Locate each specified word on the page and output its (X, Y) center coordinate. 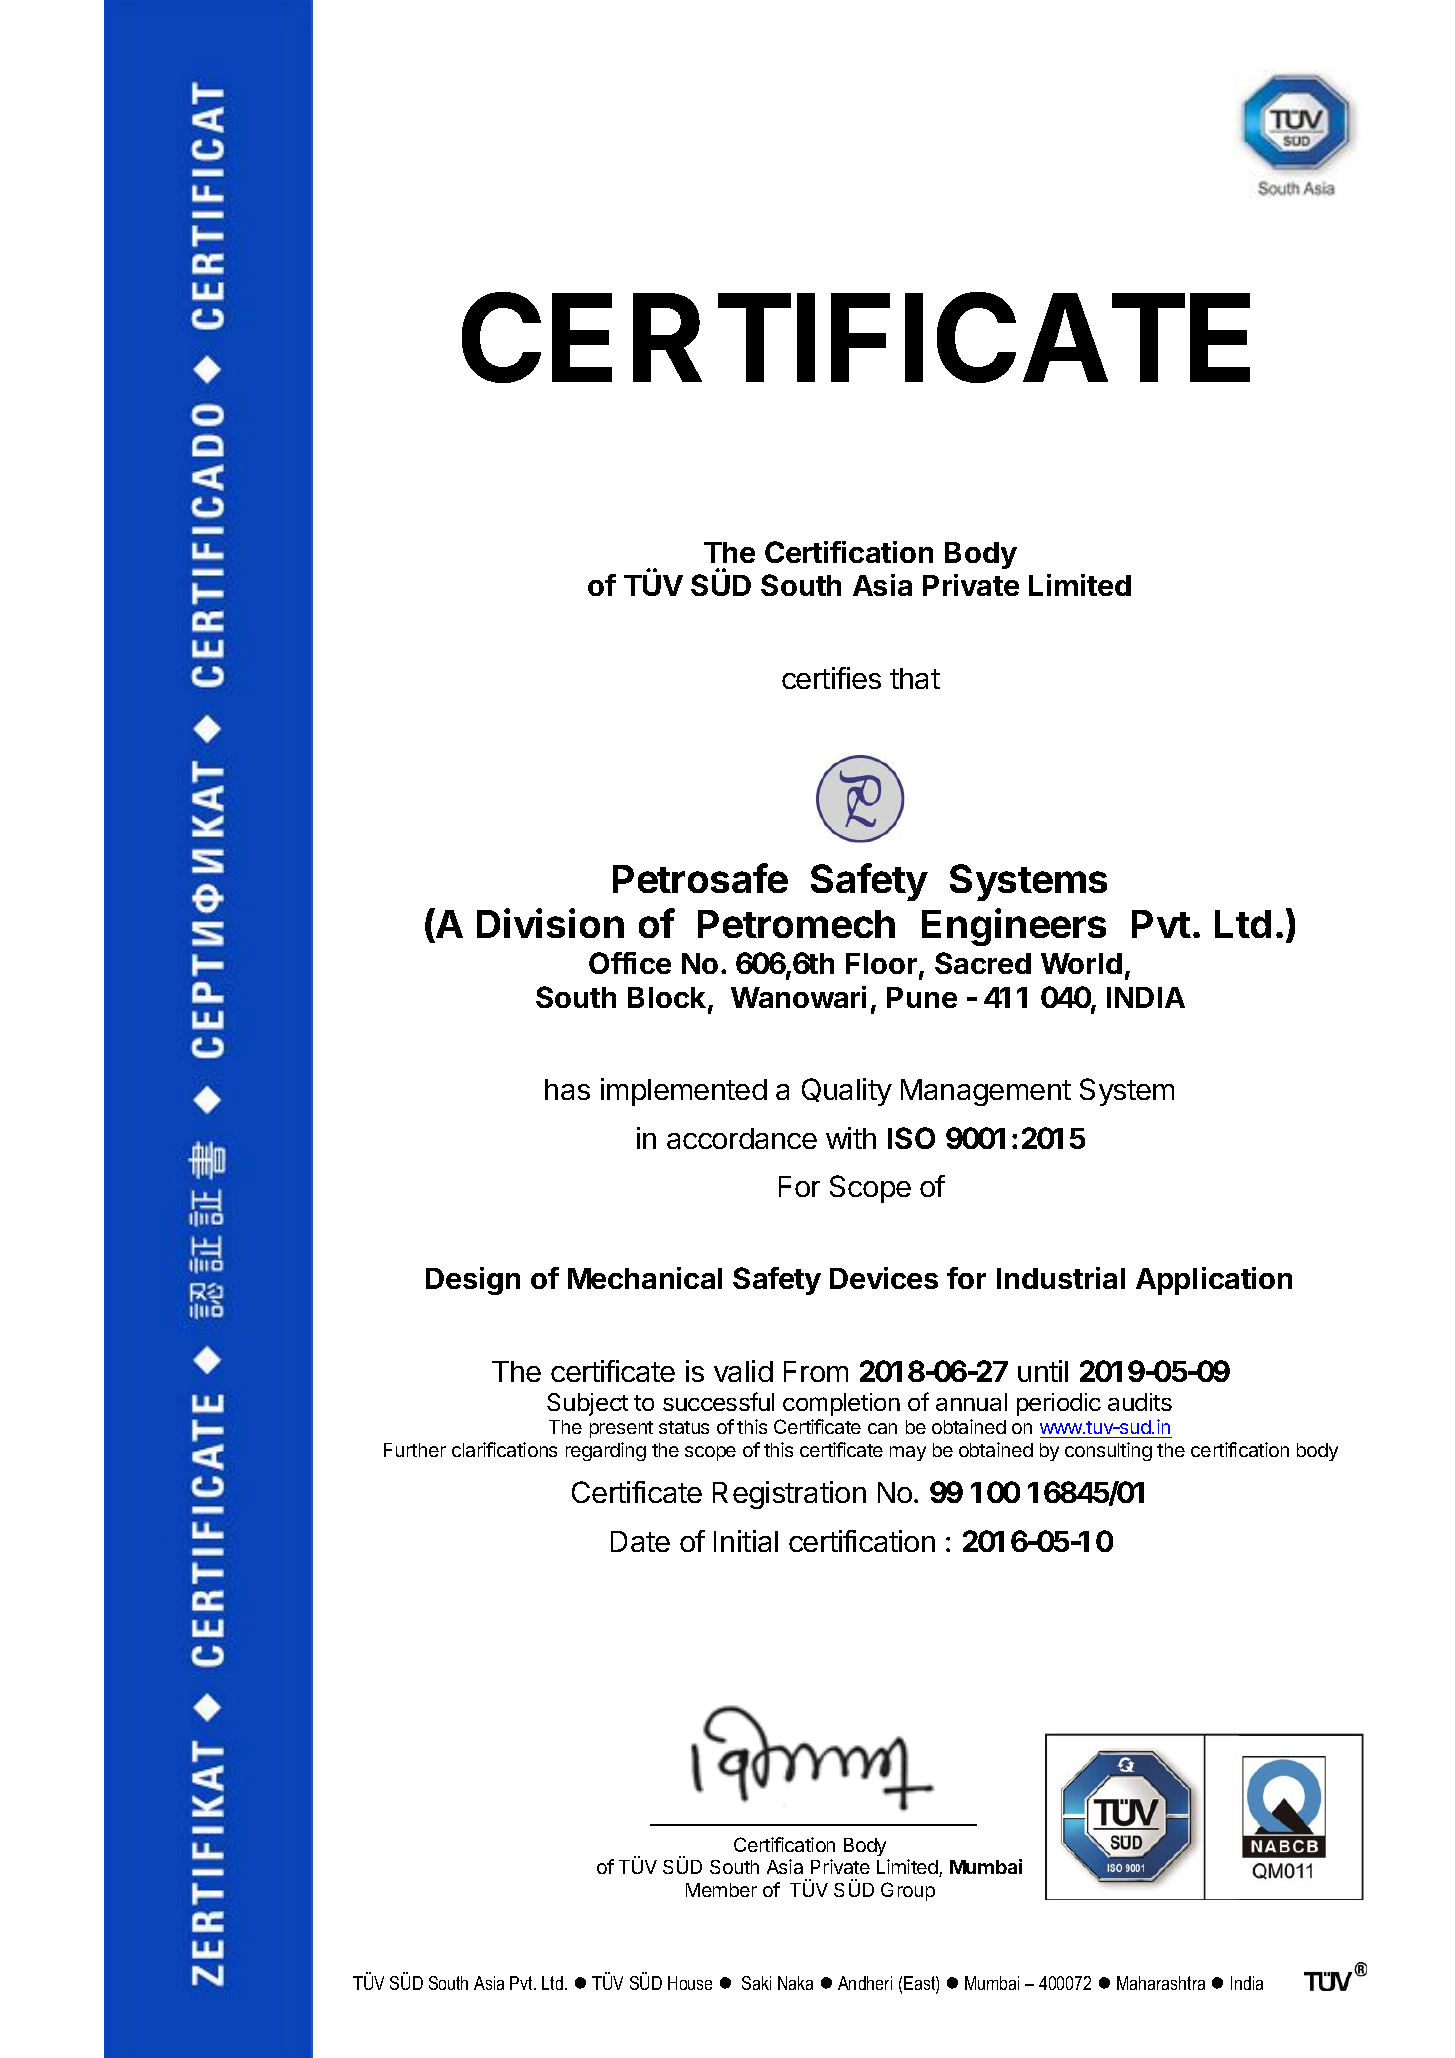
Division (550, 923)
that (915, 678)
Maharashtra (1161, 1983)
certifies (831, 678)
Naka (795, 1983)
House (690, 1983)
